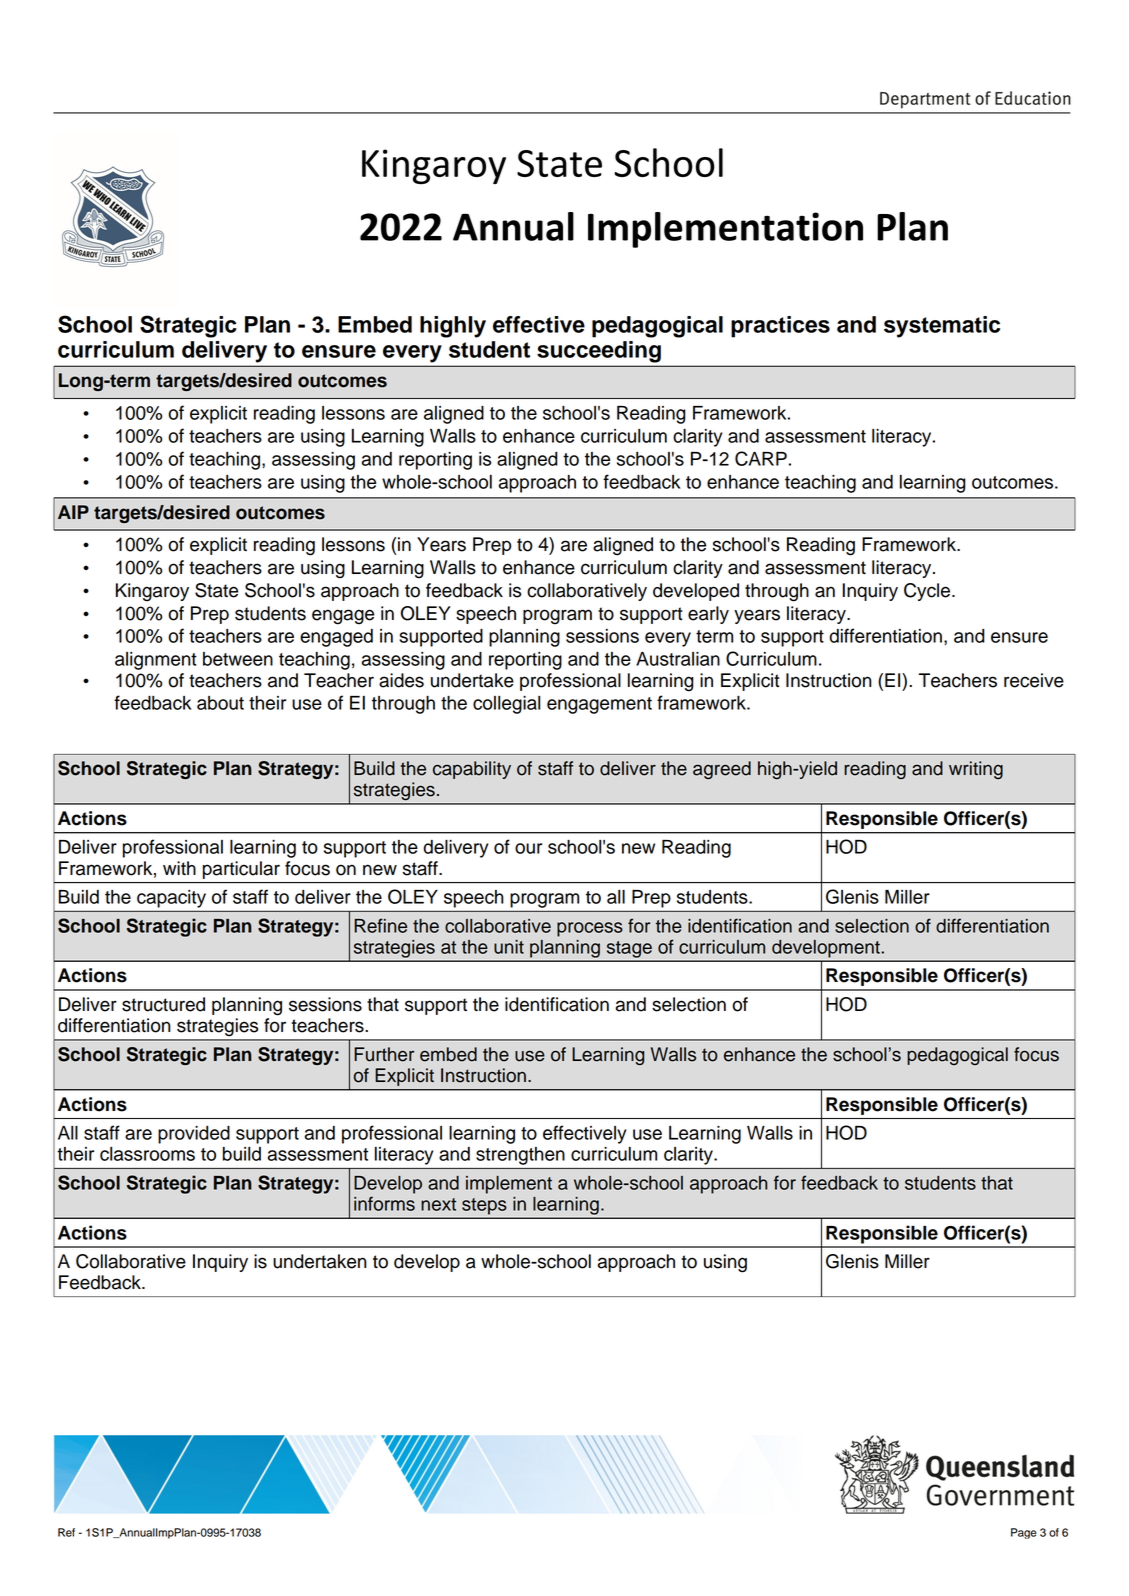 The image size is (1129, 1596). What do you see at coordinates (780, 327) in the screenshot?
I see `practices` at bounding box center [780, 327].
